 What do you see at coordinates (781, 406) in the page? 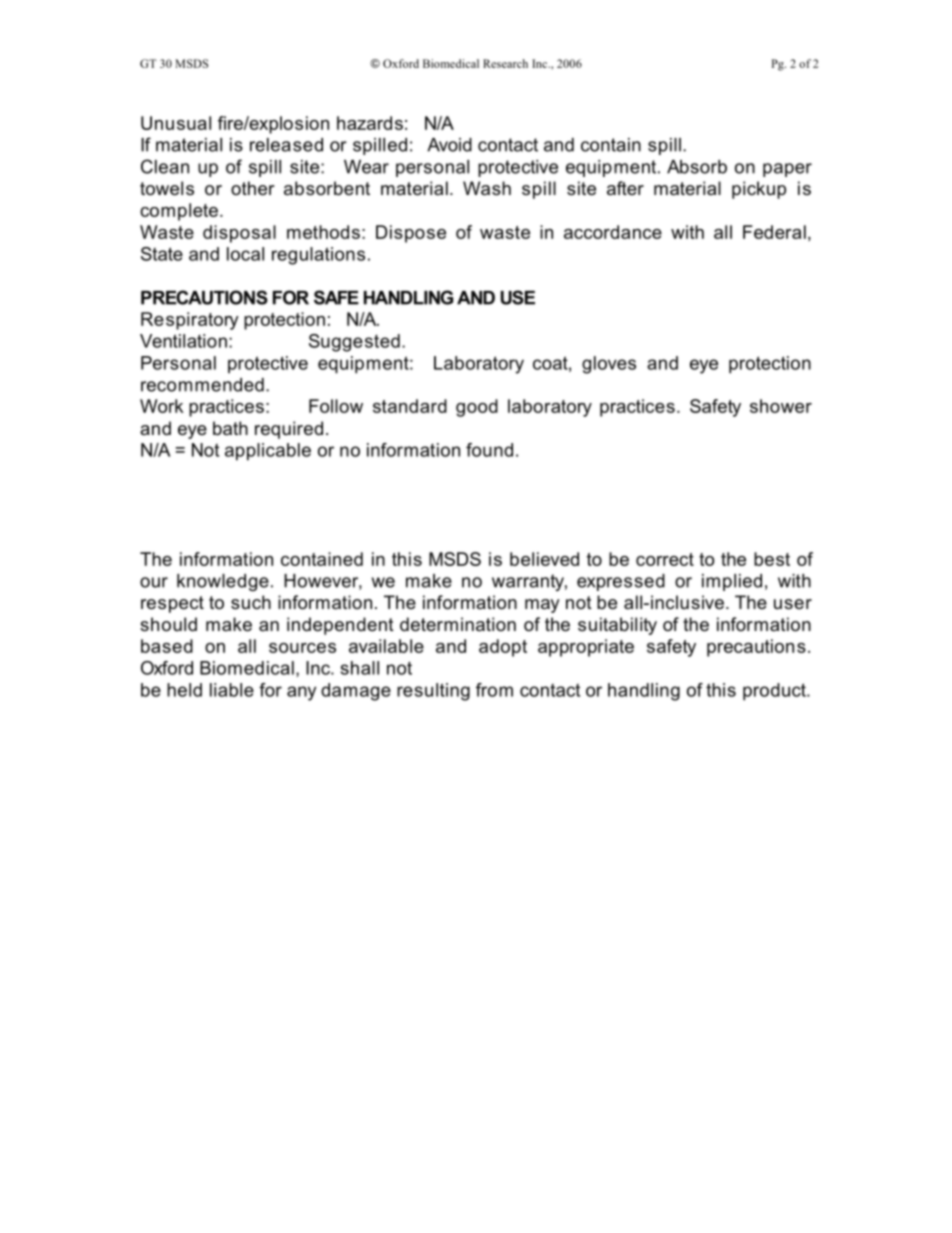
I see `shower` at bounding box center [781, 406].
